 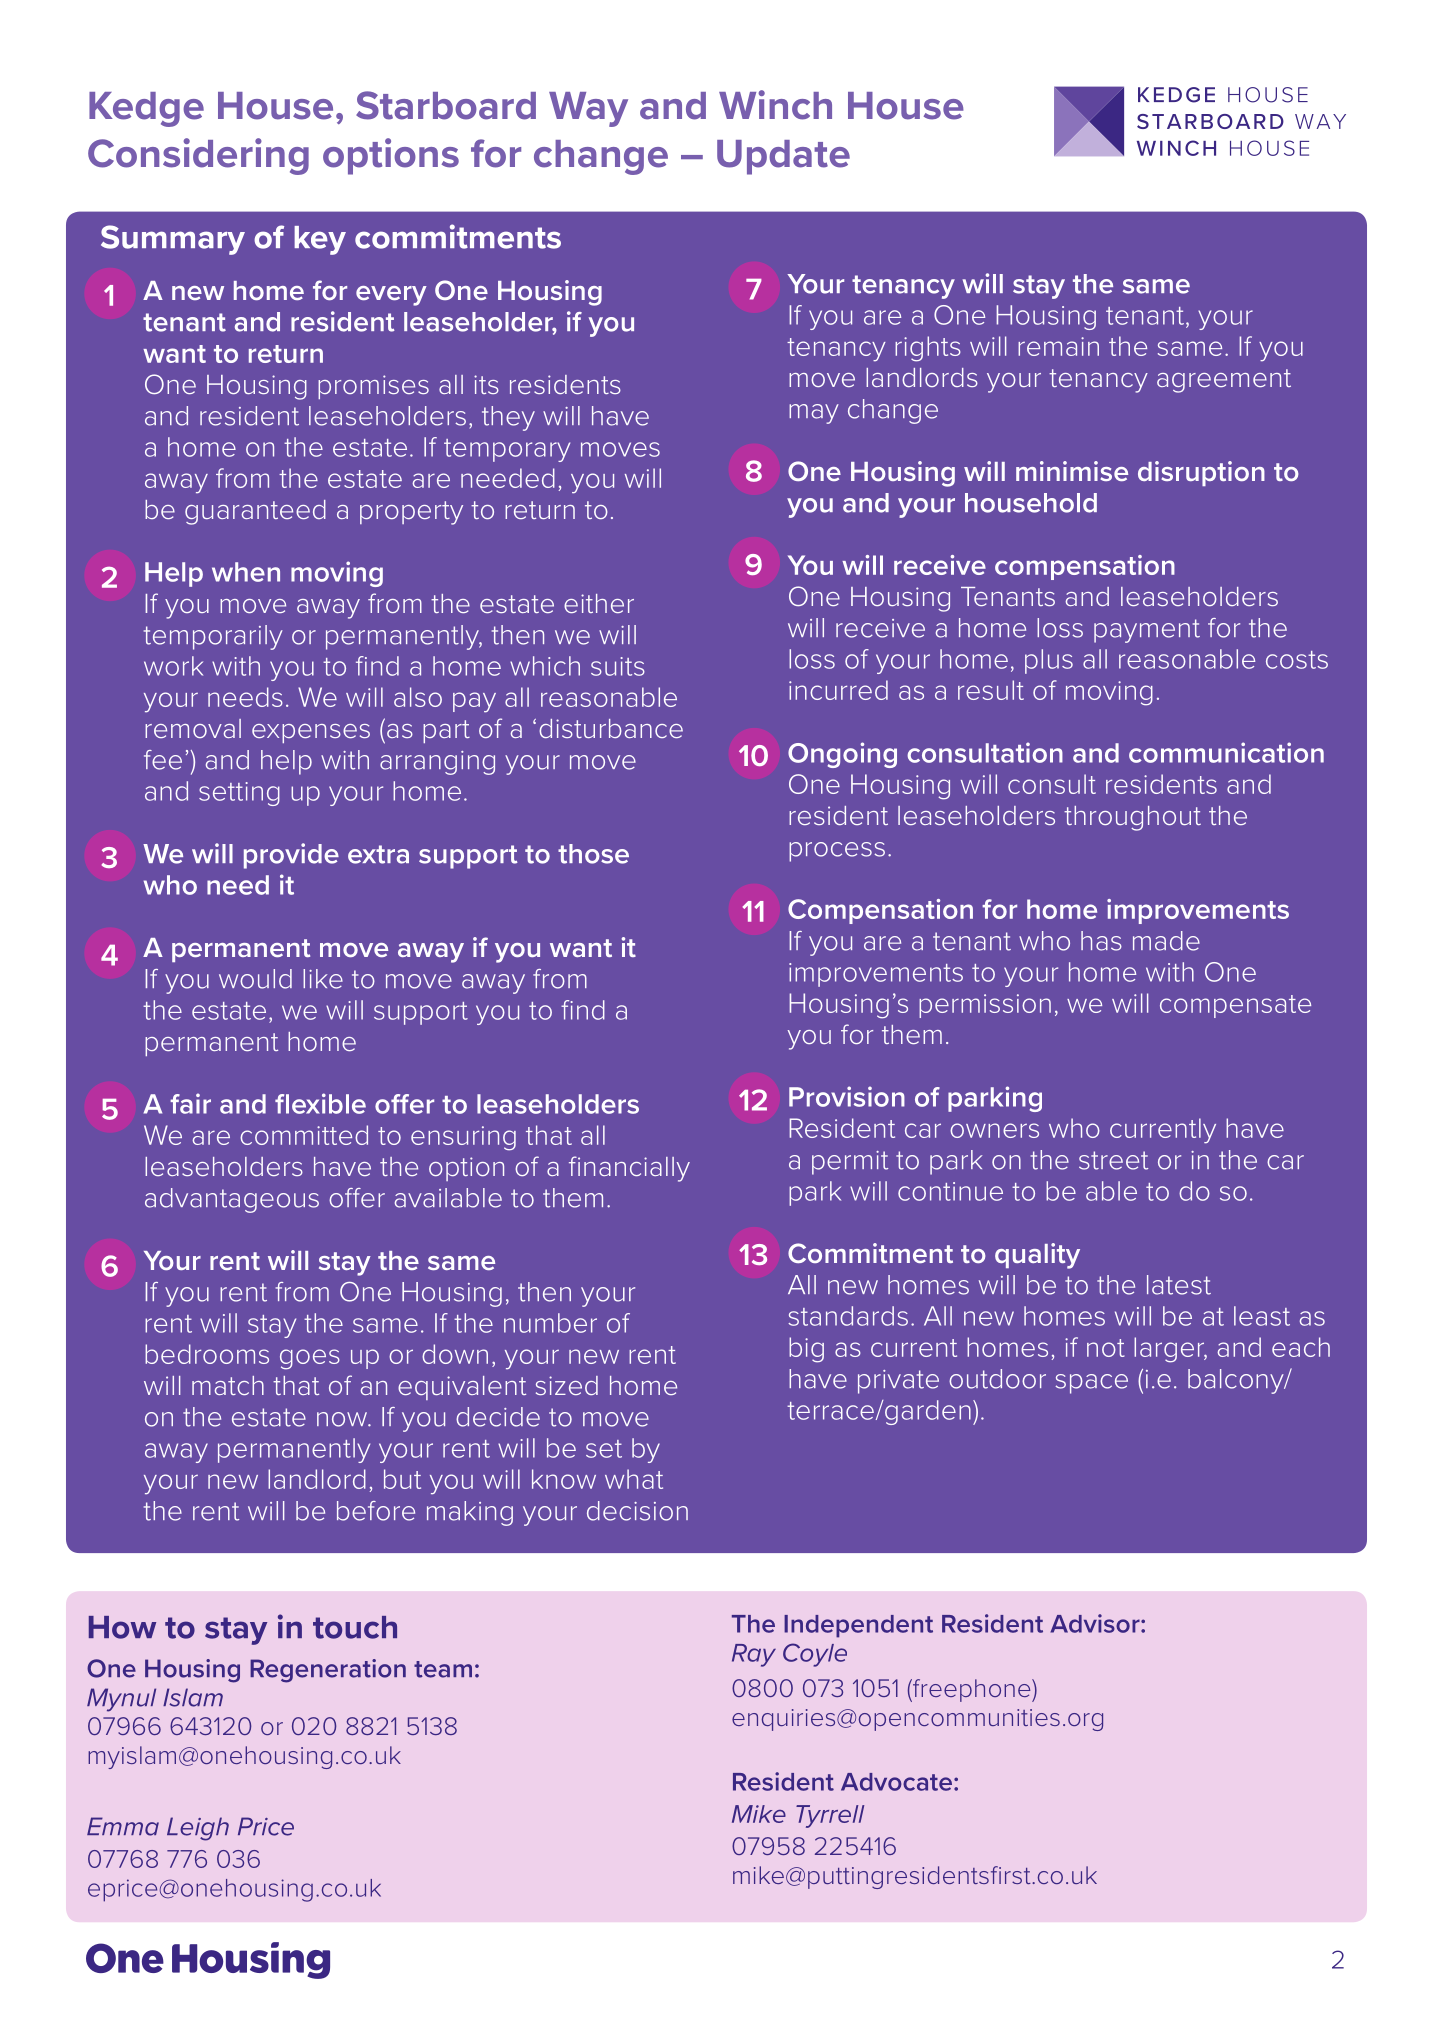 I want to click on may, so click(x=814, y=414).
